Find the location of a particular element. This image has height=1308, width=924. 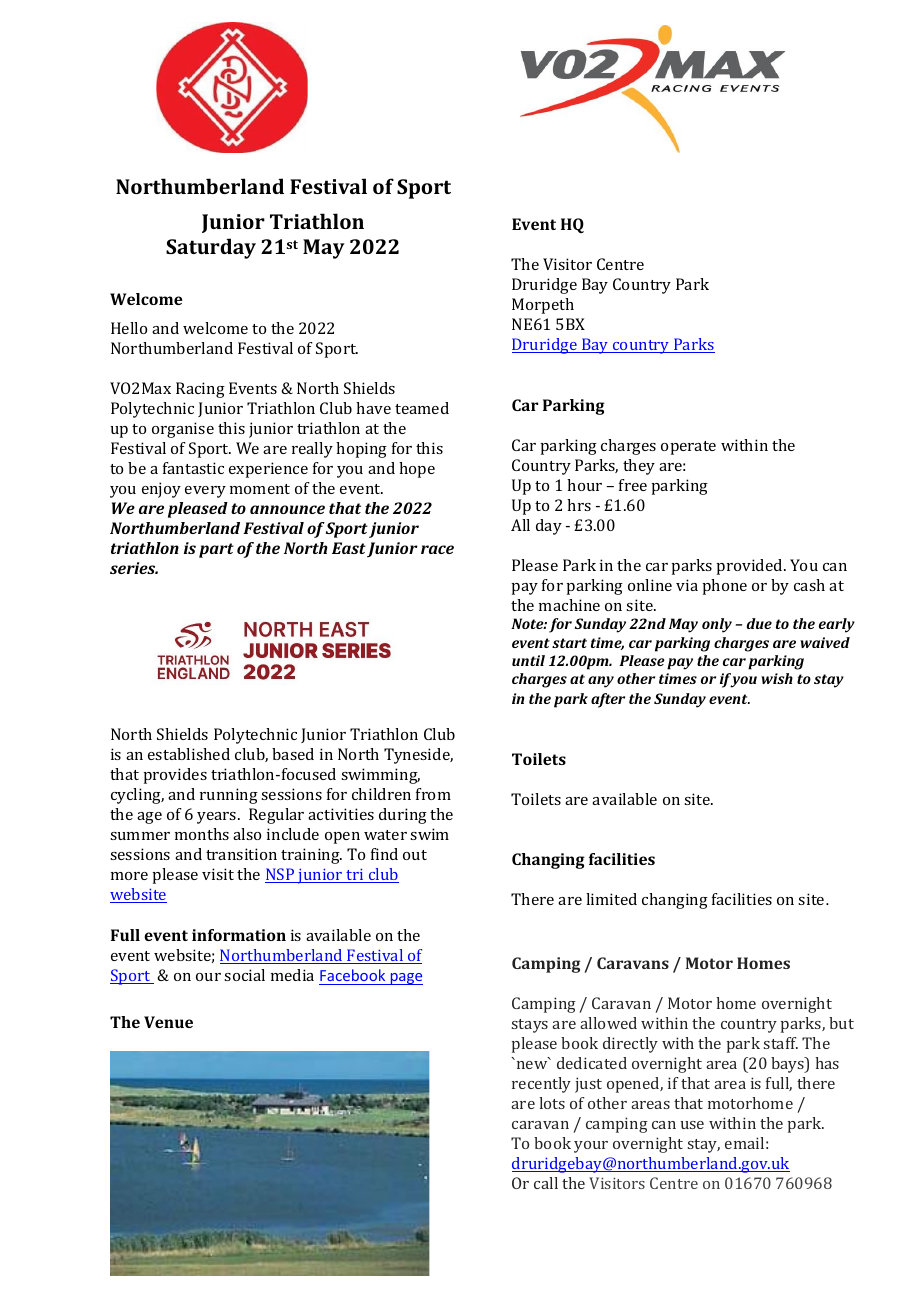

established is located at coordinates (189, 754).
